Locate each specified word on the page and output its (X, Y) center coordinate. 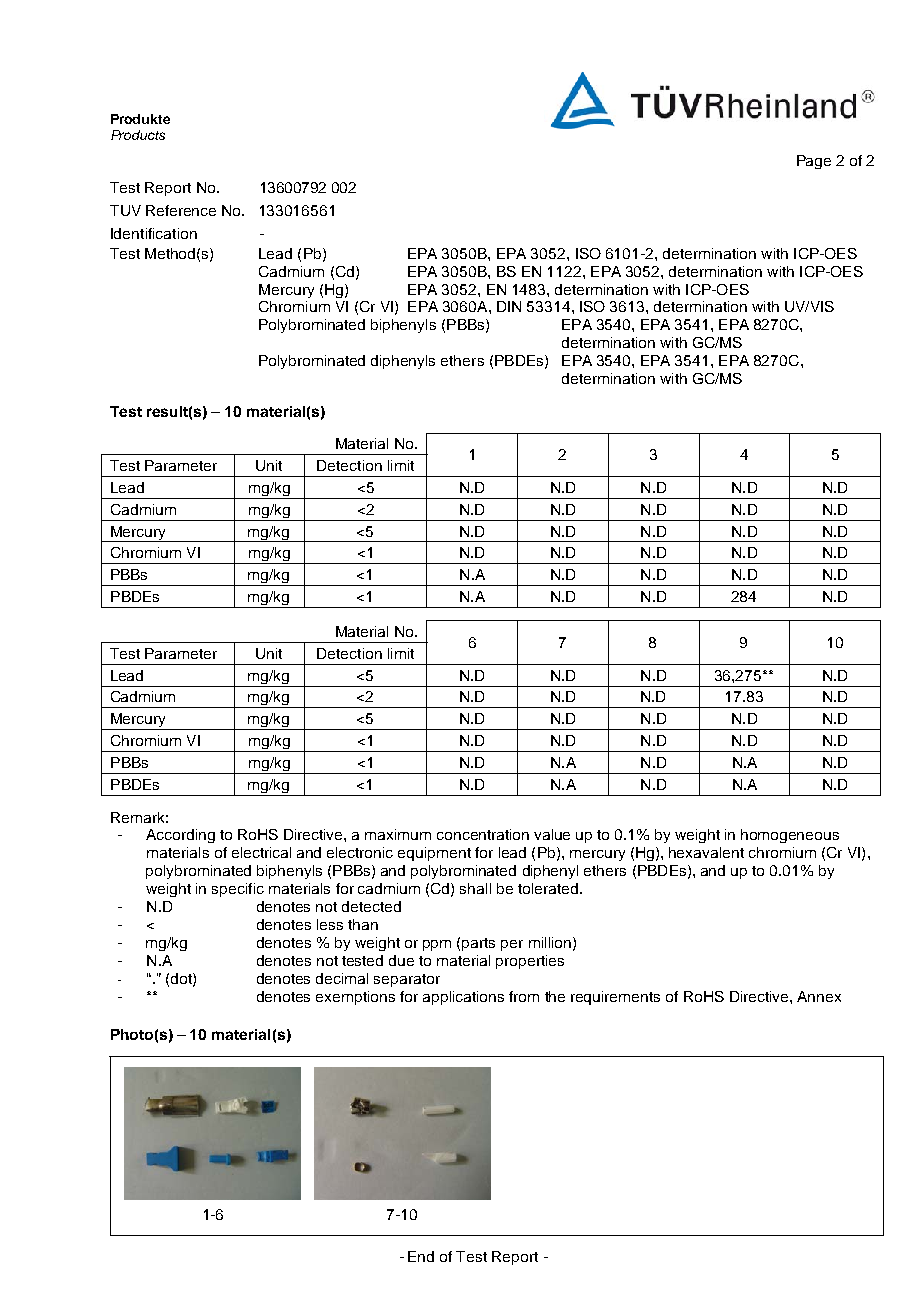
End (421, 1256)
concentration (483, 834)
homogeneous (790, 836)
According (180, 836)
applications (463, 998)
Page (814, 162)
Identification (154, 233)
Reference (181, 210)
